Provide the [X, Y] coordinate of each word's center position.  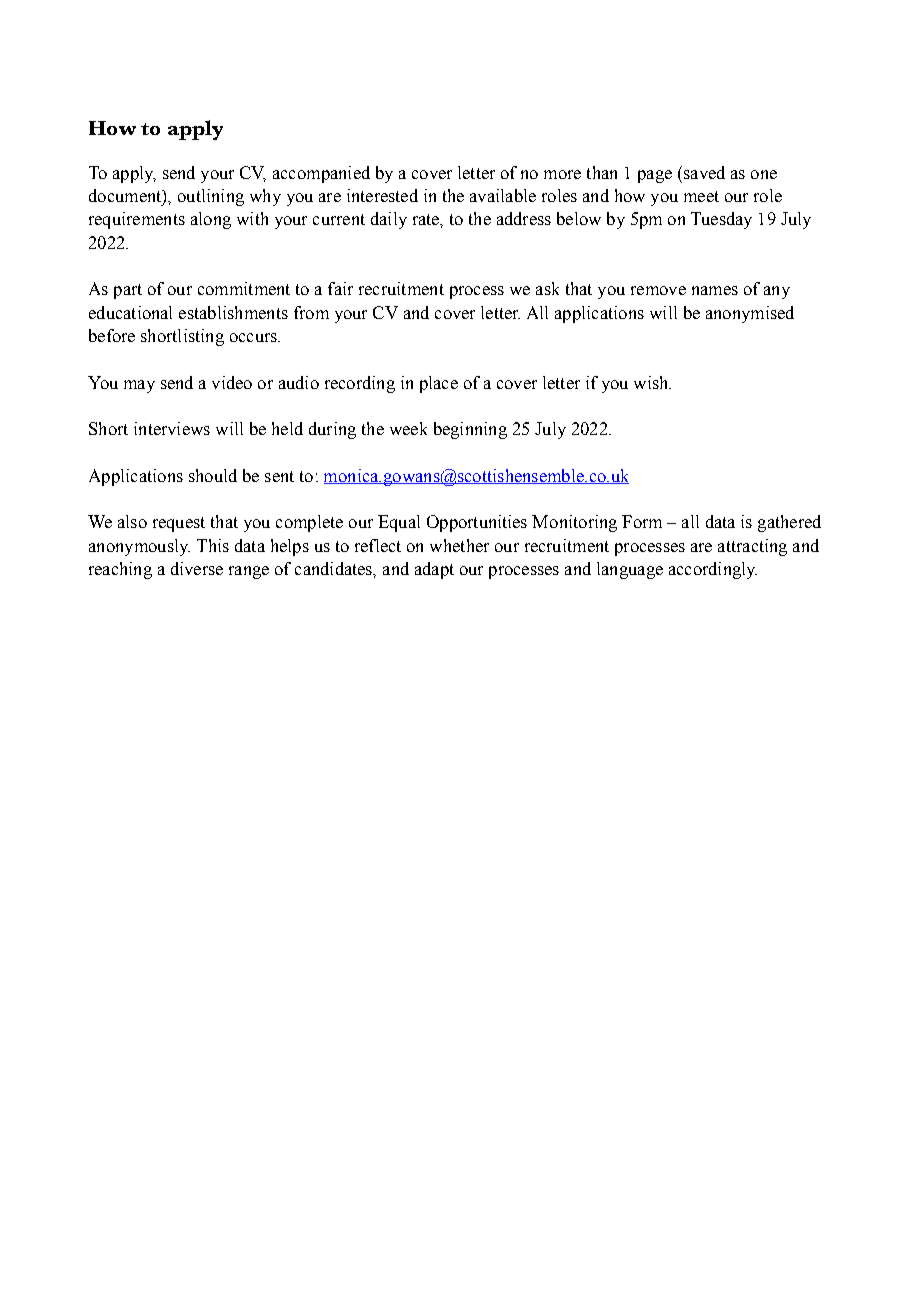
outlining [211, 197]
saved [704, 172]
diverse [197, 568]
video [232, 382]
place [439, 384]
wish [652, 382]
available [503, 195]
